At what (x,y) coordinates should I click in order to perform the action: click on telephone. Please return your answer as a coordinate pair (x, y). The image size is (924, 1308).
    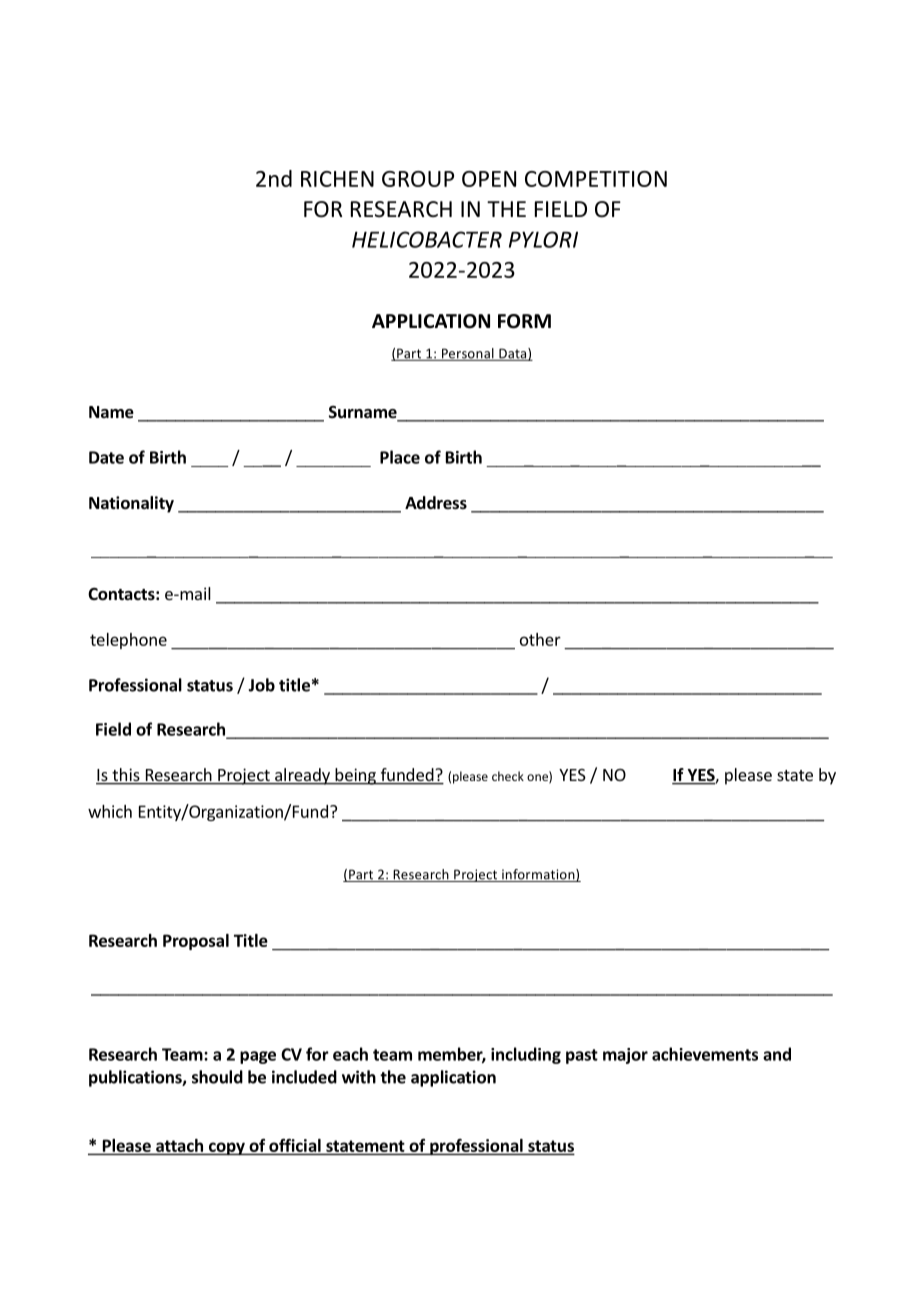
    Looking at the image, I should click on (128, 641).
